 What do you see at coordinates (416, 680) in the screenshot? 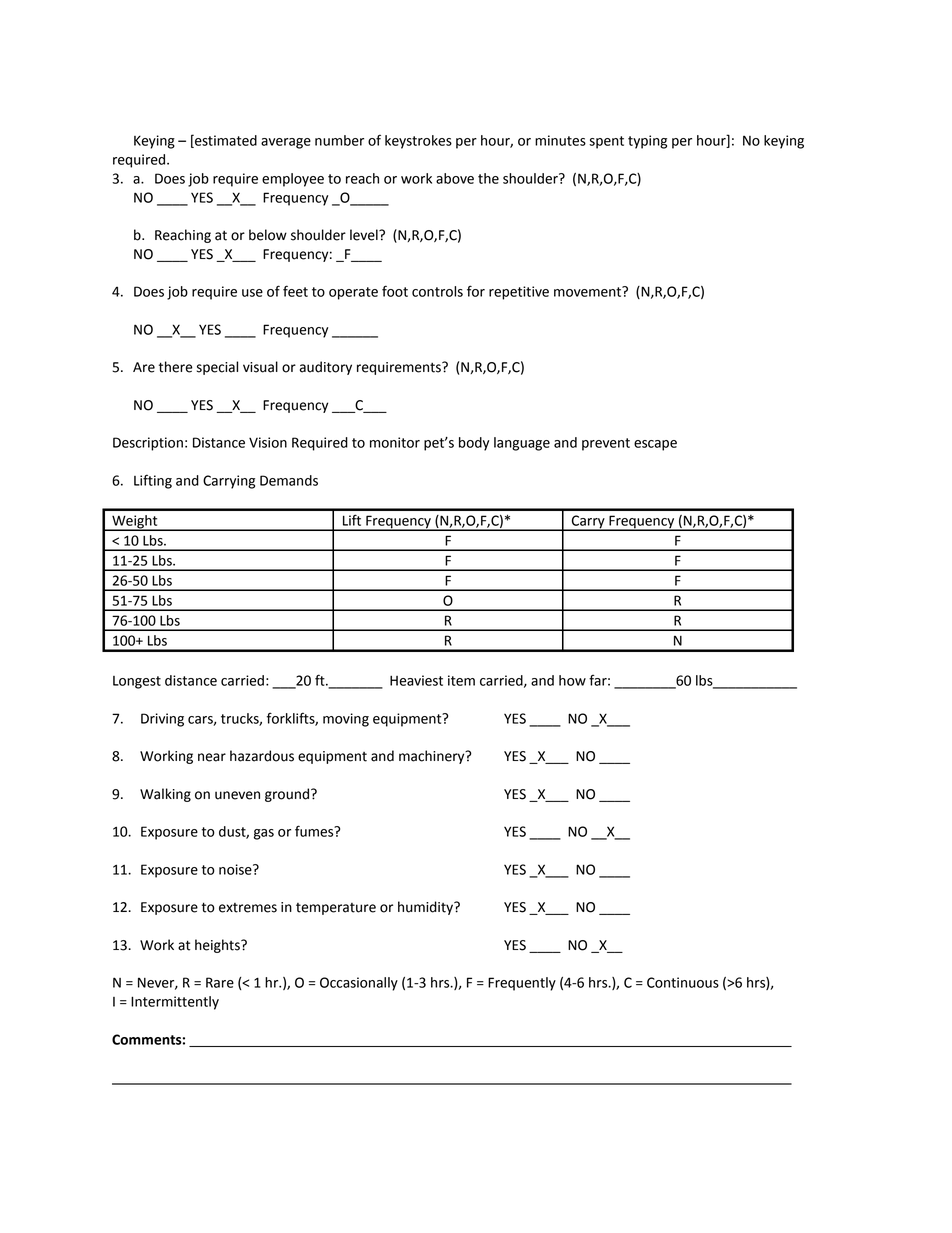
I see `Heaviest` at bounding box center [416, 680].
